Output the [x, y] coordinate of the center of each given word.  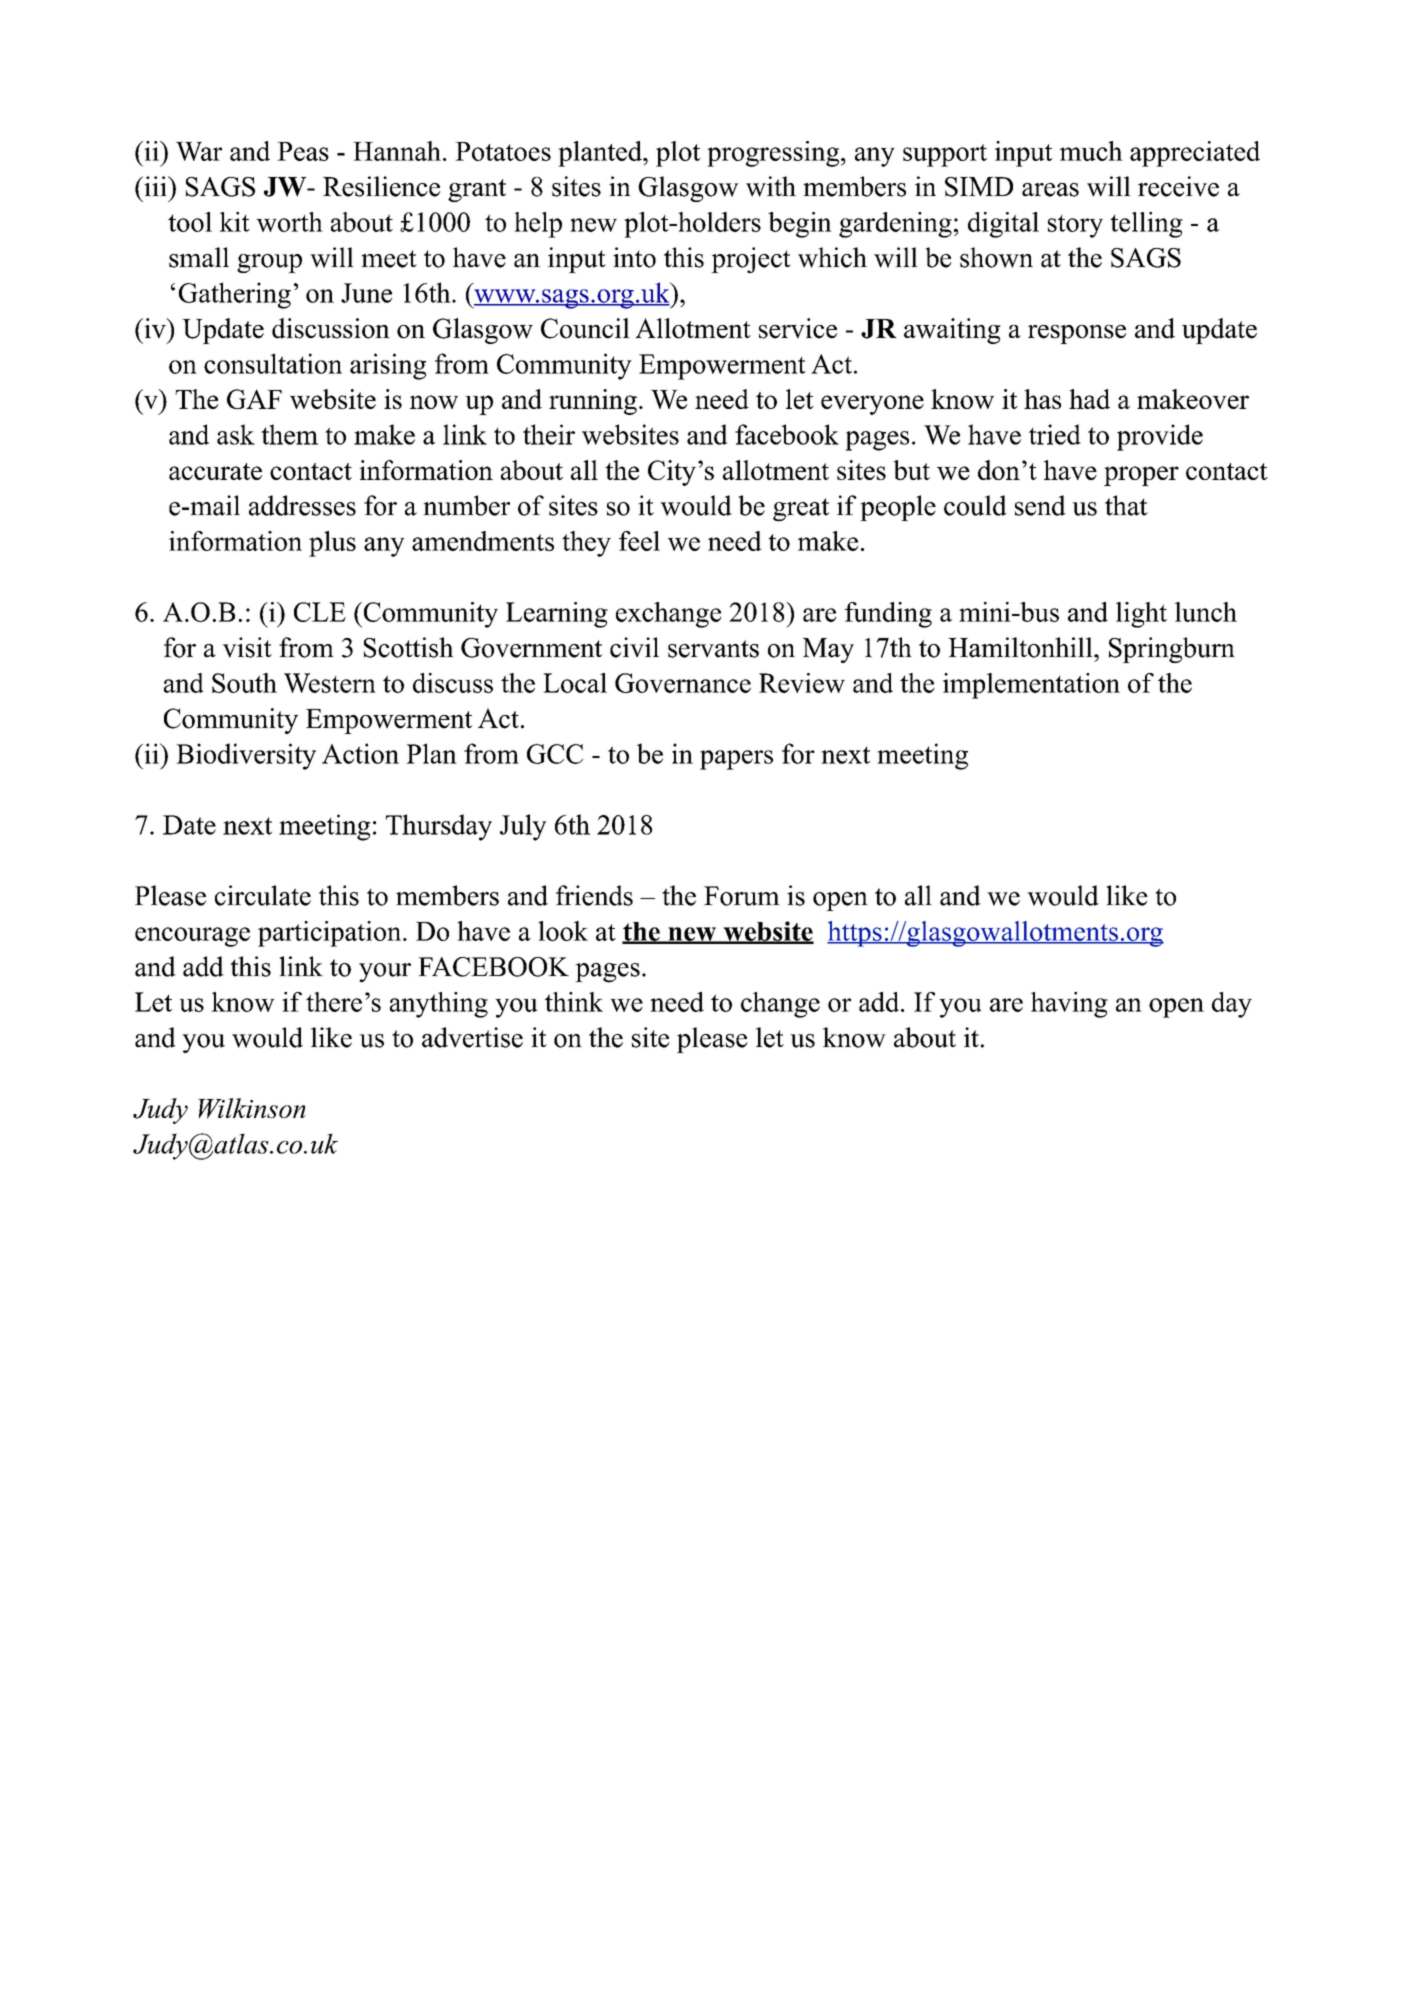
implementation [1031, 686]
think [574, 1002]
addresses [302, 505]
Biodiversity [246, 756]
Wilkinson [252, 1108]
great [801, 510]
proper [1141, 476]
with [771, 186]
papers [736, 760]
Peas [303, 151]
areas [1050, 190]
